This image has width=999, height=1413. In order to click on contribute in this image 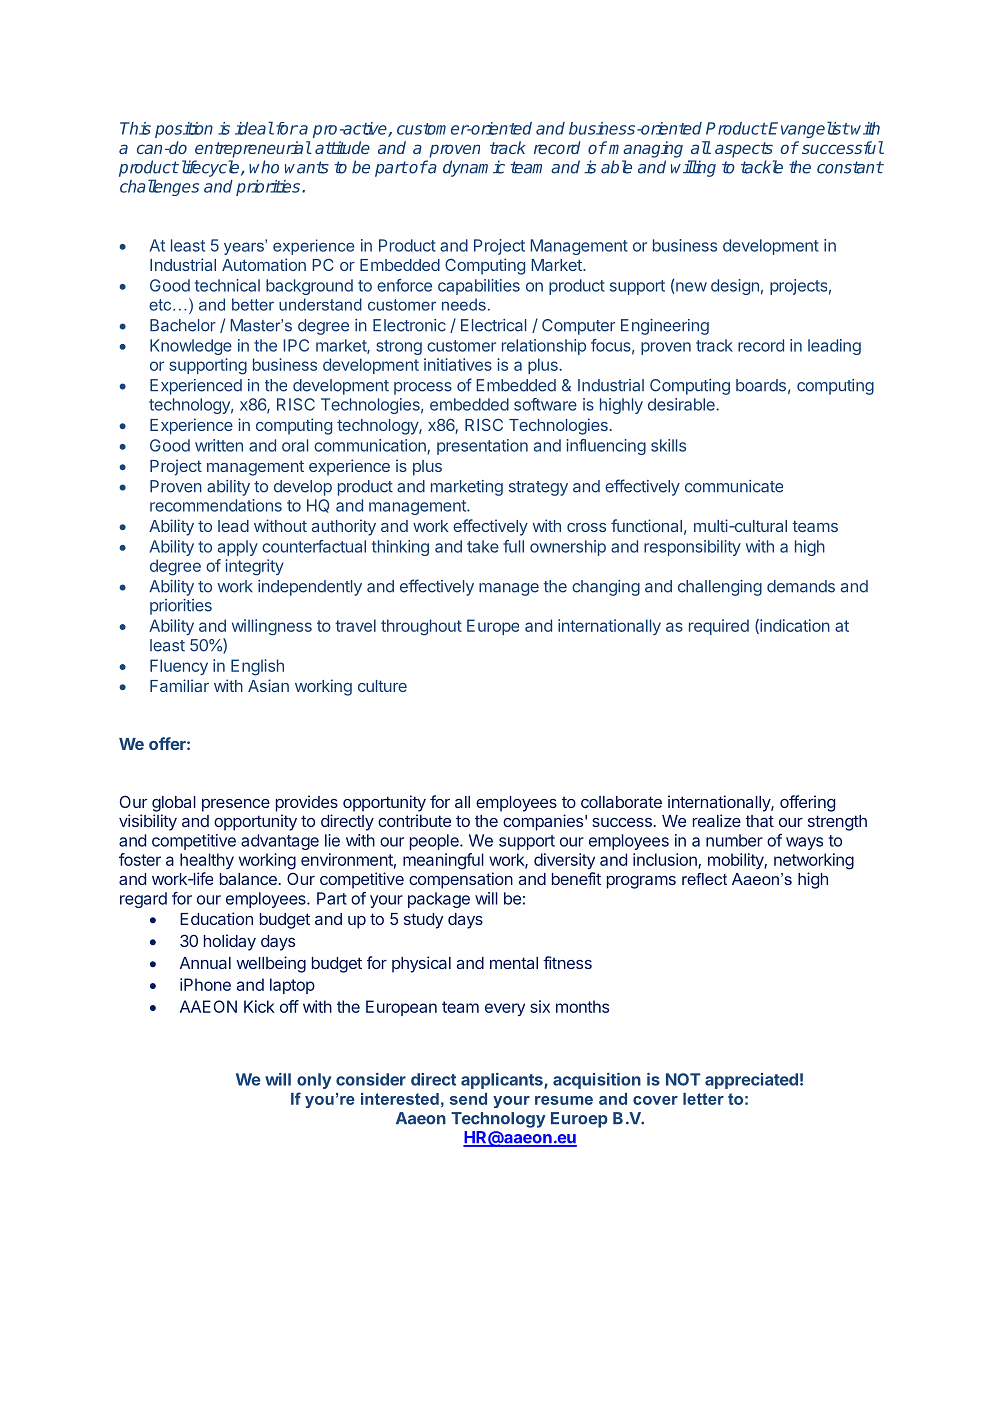, I will do `click(414, 820)`.
